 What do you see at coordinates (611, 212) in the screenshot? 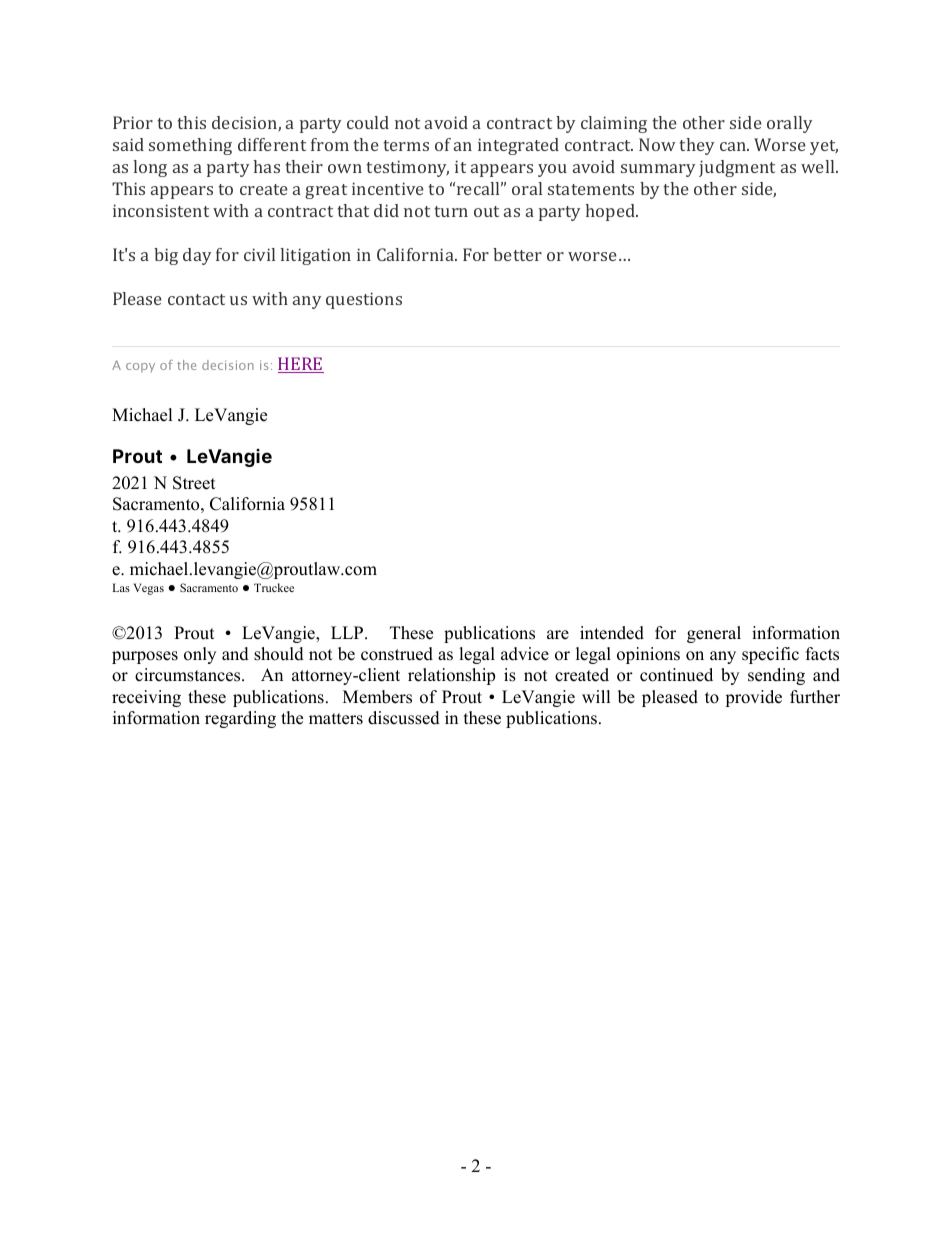
I see `hoped` at bounding box center [611, 212].
